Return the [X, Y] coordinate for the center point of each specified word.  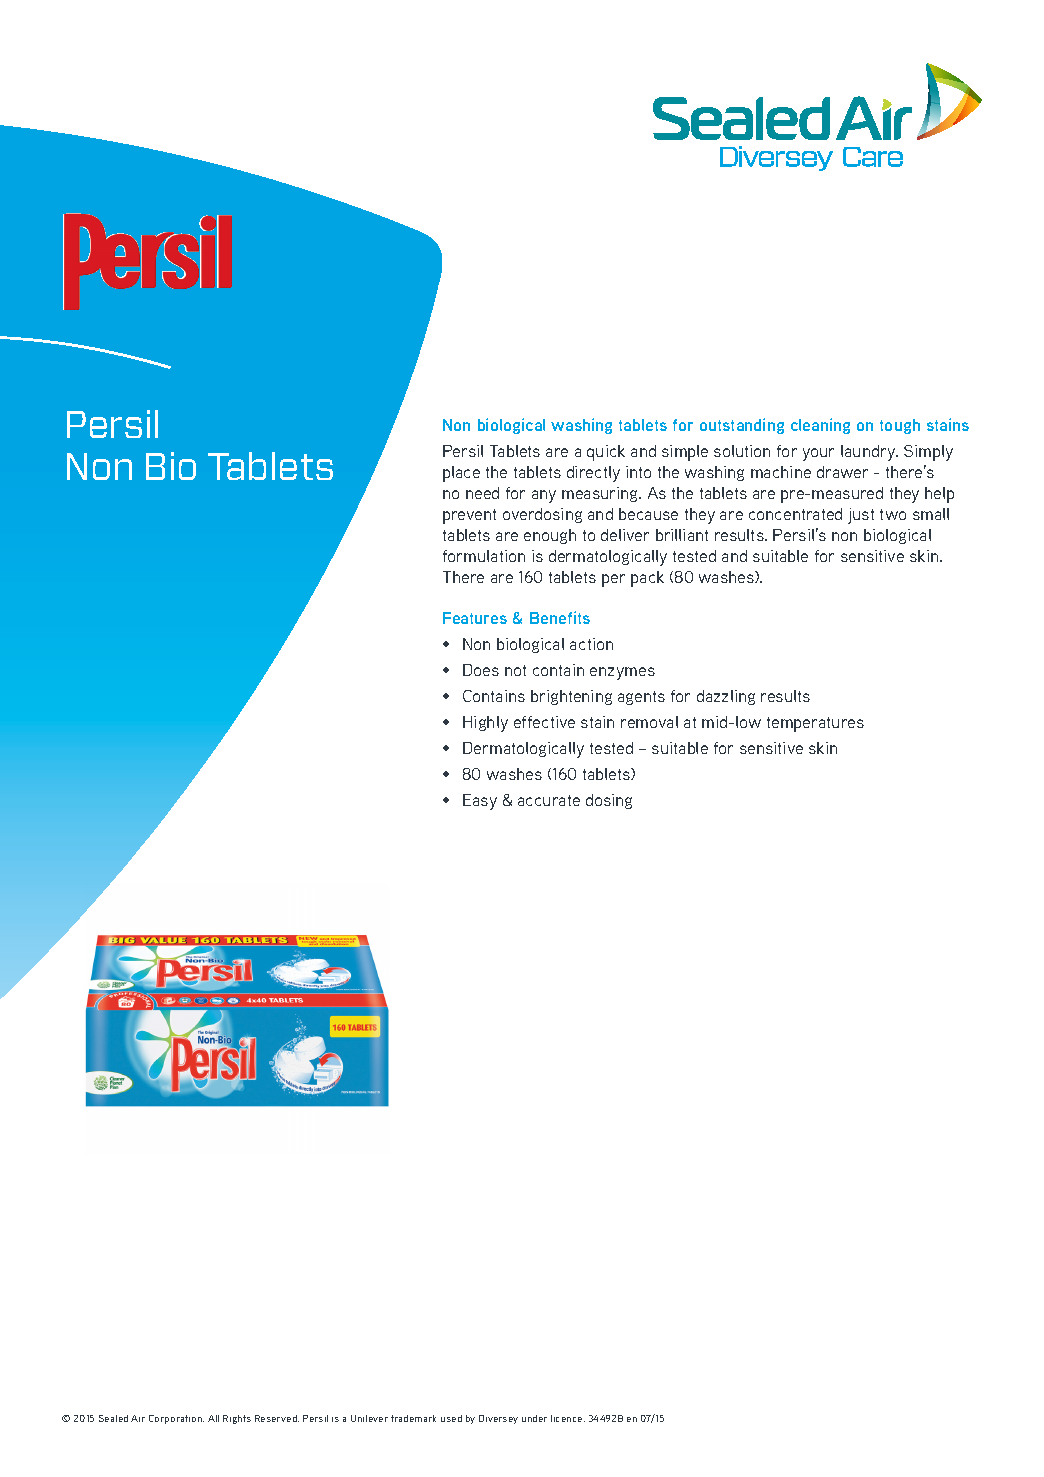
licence [568, 1418]
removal [649, 722]
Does [481, 670]
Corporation [176, 1419]
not [515, 670]
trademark [413, 1418]
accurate [549, 800]
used [451, 1418]
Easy [480, 802]
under [534, 1418]
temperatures [815, 724]
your [818, 454]
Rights [237, 1419]
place [461, 474]
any [544, 496]
